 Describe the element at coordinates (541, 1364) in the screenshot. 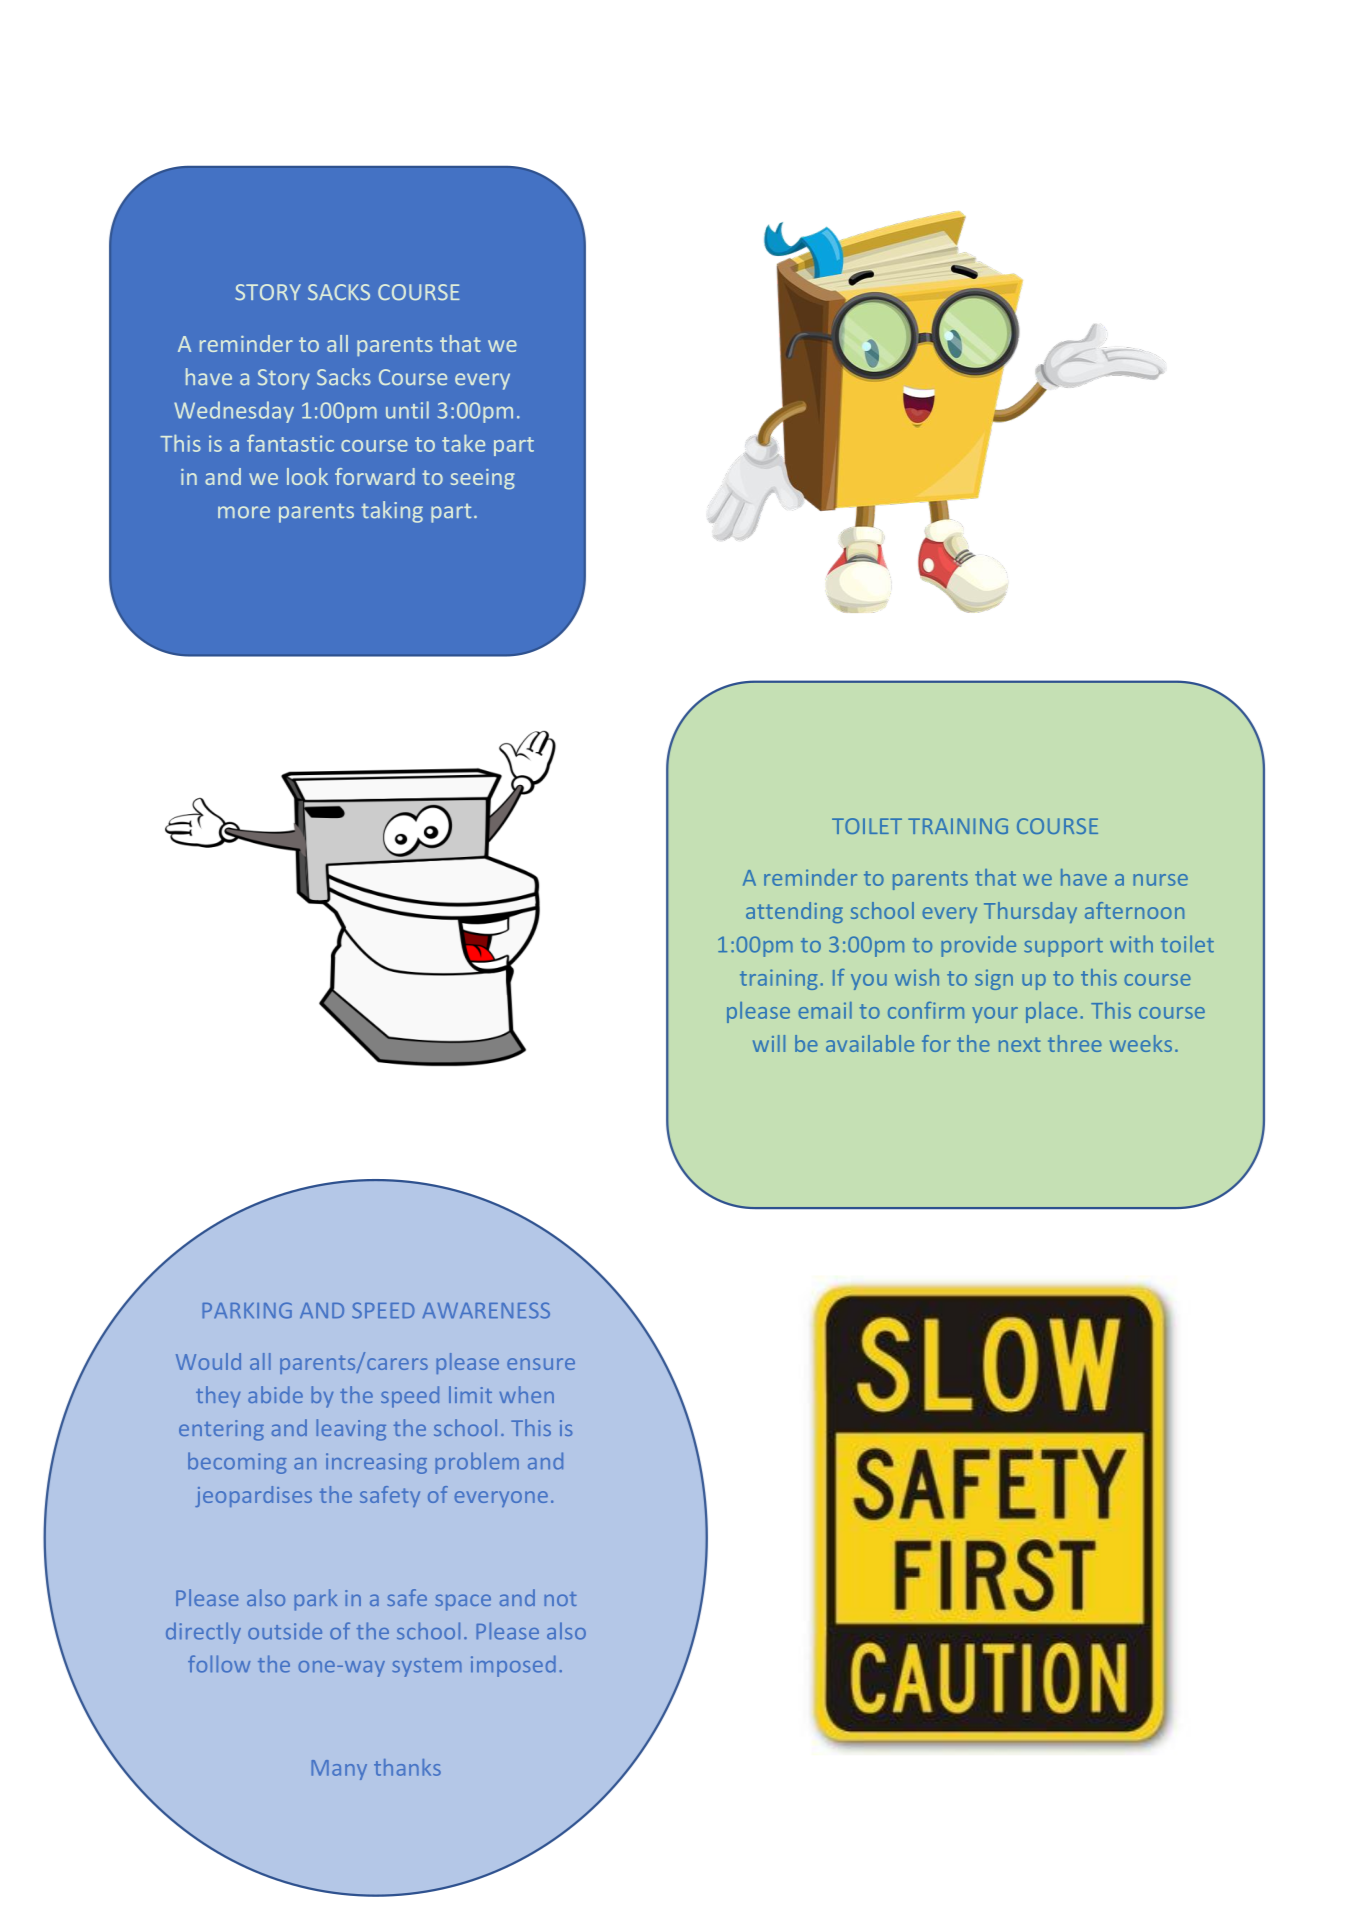

I see `ensure` at that location.
